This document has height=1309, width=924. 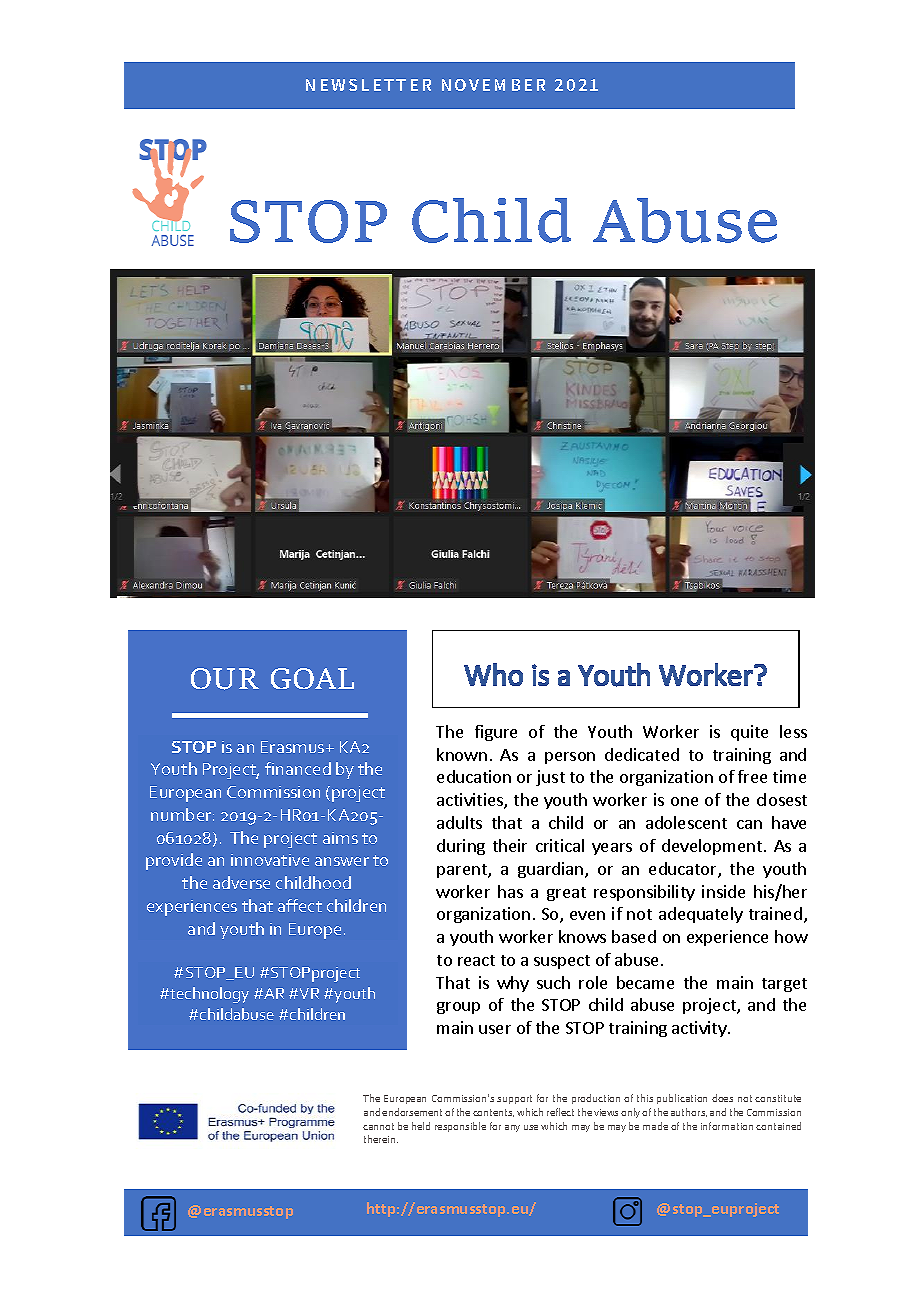 I want to click on innovative, so click(x=270, y=860).
